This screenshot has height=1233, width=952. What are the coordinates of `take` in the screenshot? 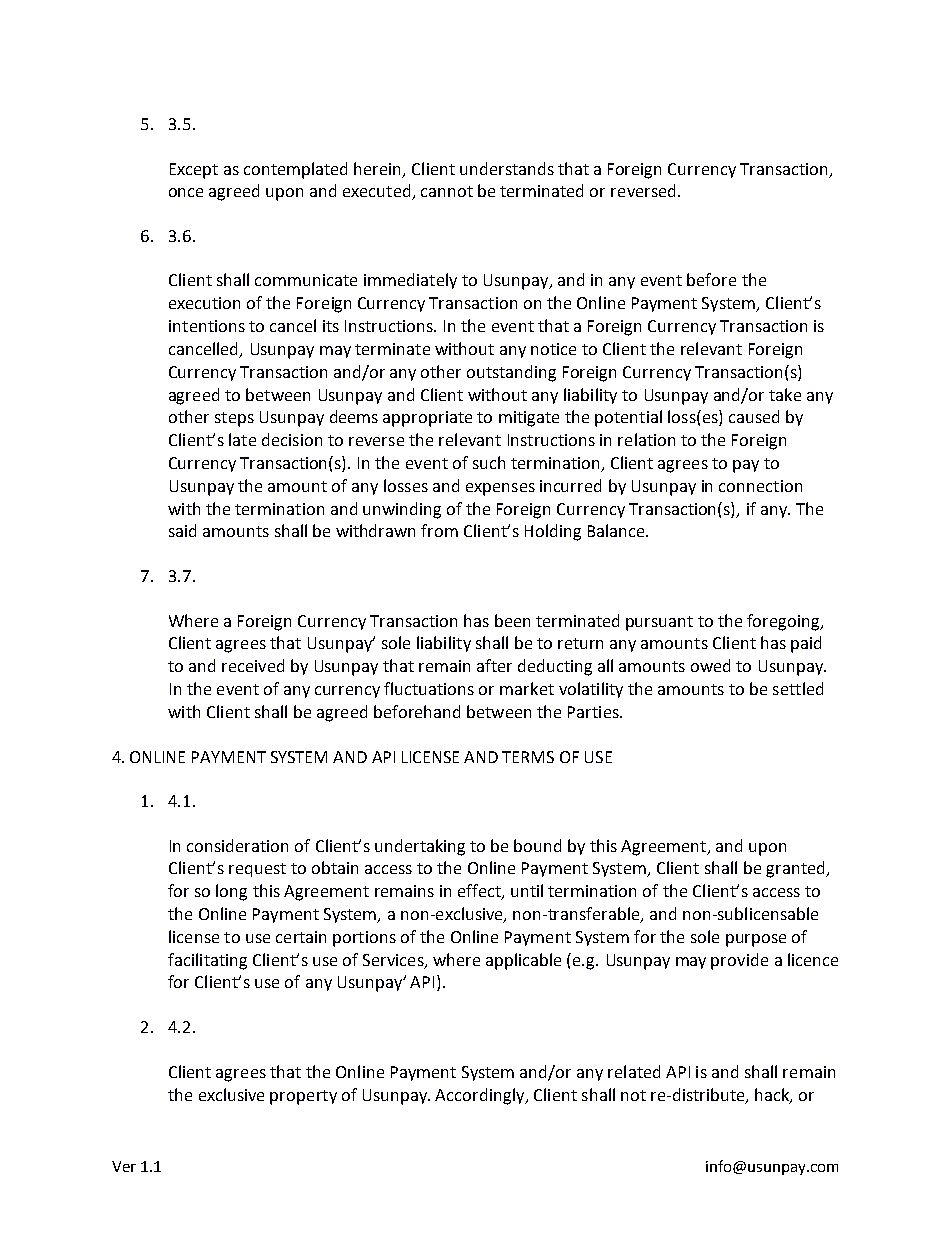 It's located at (785, 394).
